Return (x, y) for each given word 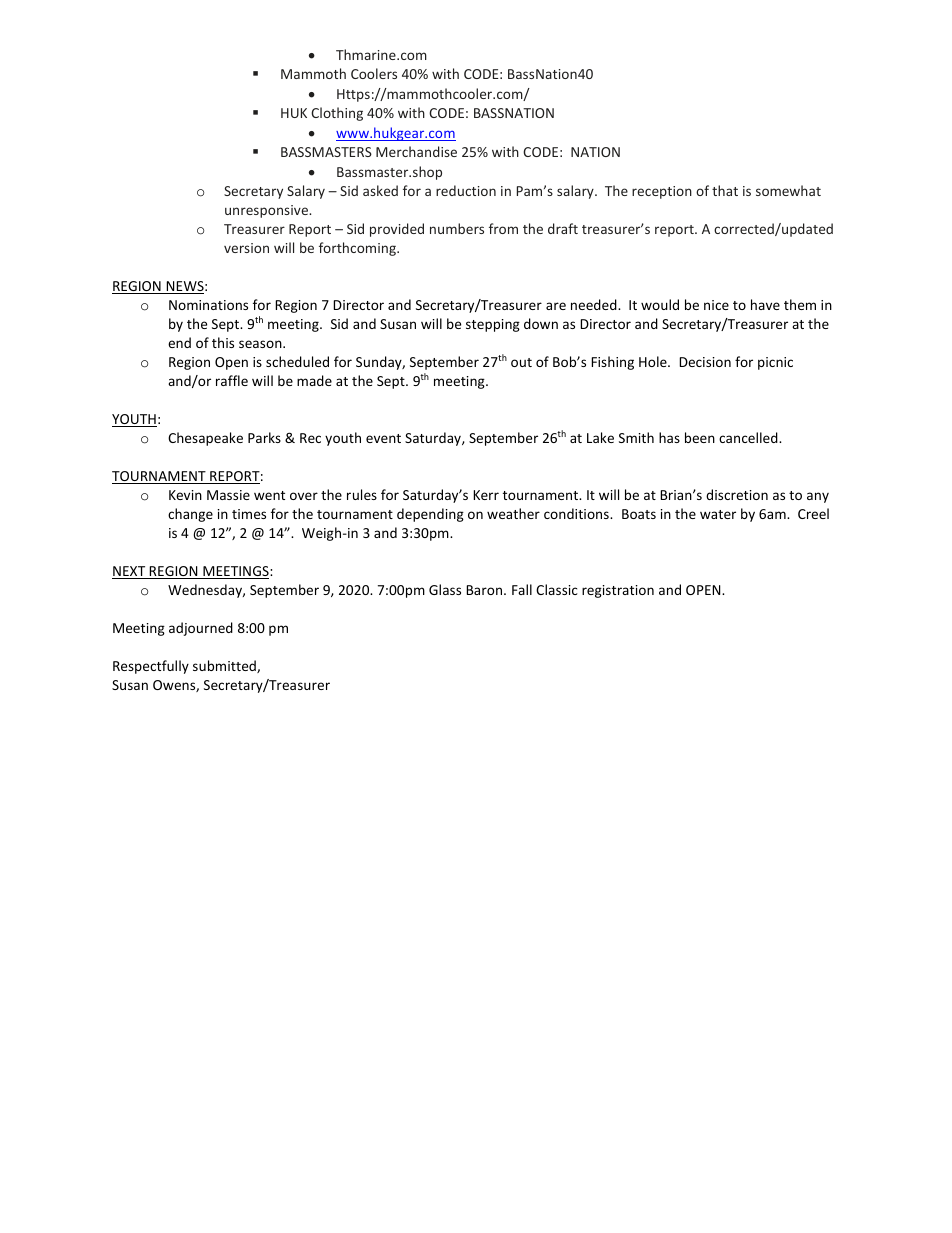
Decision (705, 362)
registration (618, 591)
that (725, 190)
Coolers (374, 73)
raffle (232, 380)
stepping (493, 325)
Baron (485, 590)
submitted (225, 666)
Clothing (337, 114)
